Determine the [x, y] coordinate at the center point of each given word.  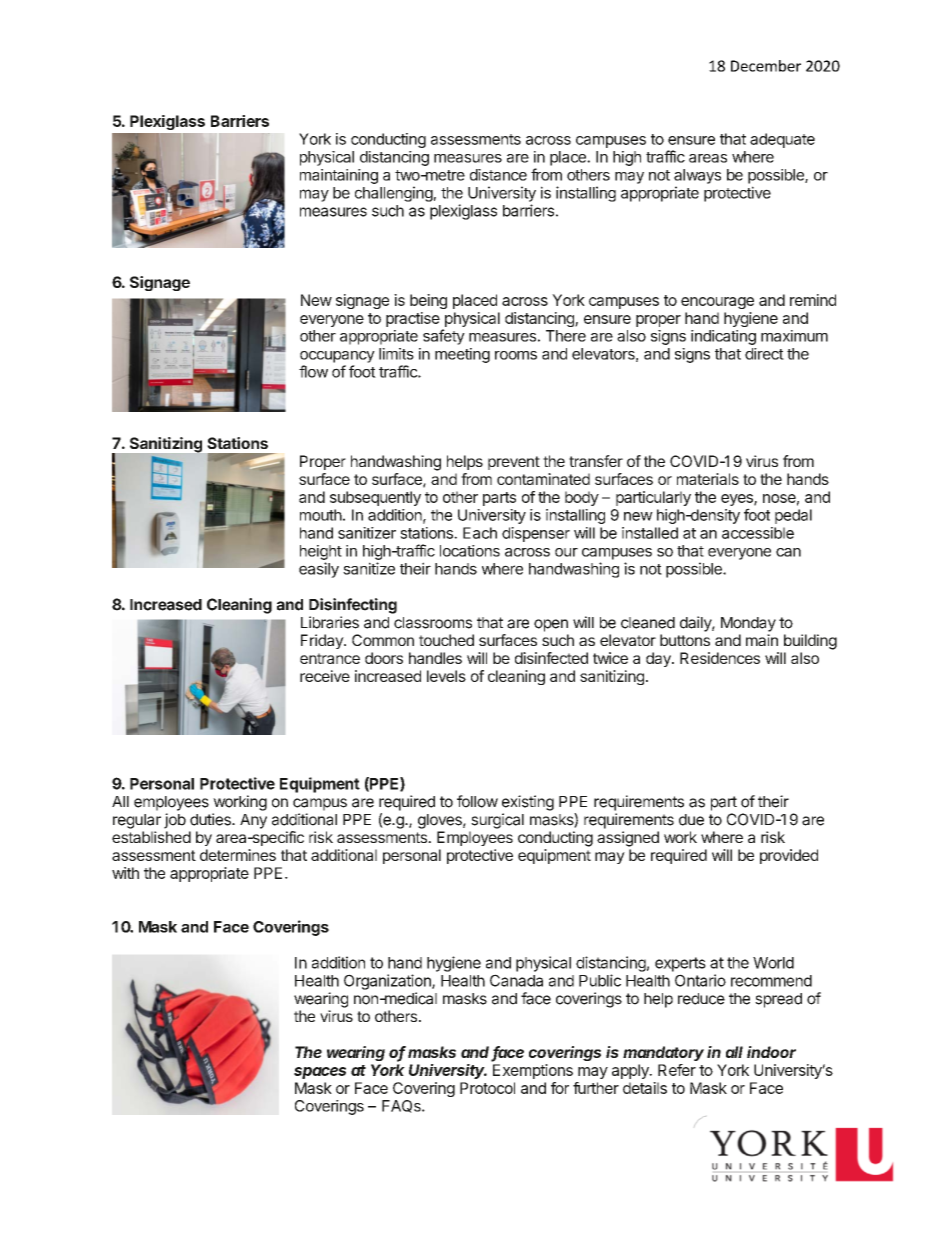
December [766, 66]
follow [477, 801]
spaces [320, 1073]
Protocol [487, 1088]
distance [498, 175]
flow [313, 371]
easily [319, 570]
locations [470, 551]
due [691, 820]
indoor [771, 1052]
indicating [723, 337]
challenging [394, 194]
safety [444, 337]
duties [211, 819]
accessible [758, 533]
